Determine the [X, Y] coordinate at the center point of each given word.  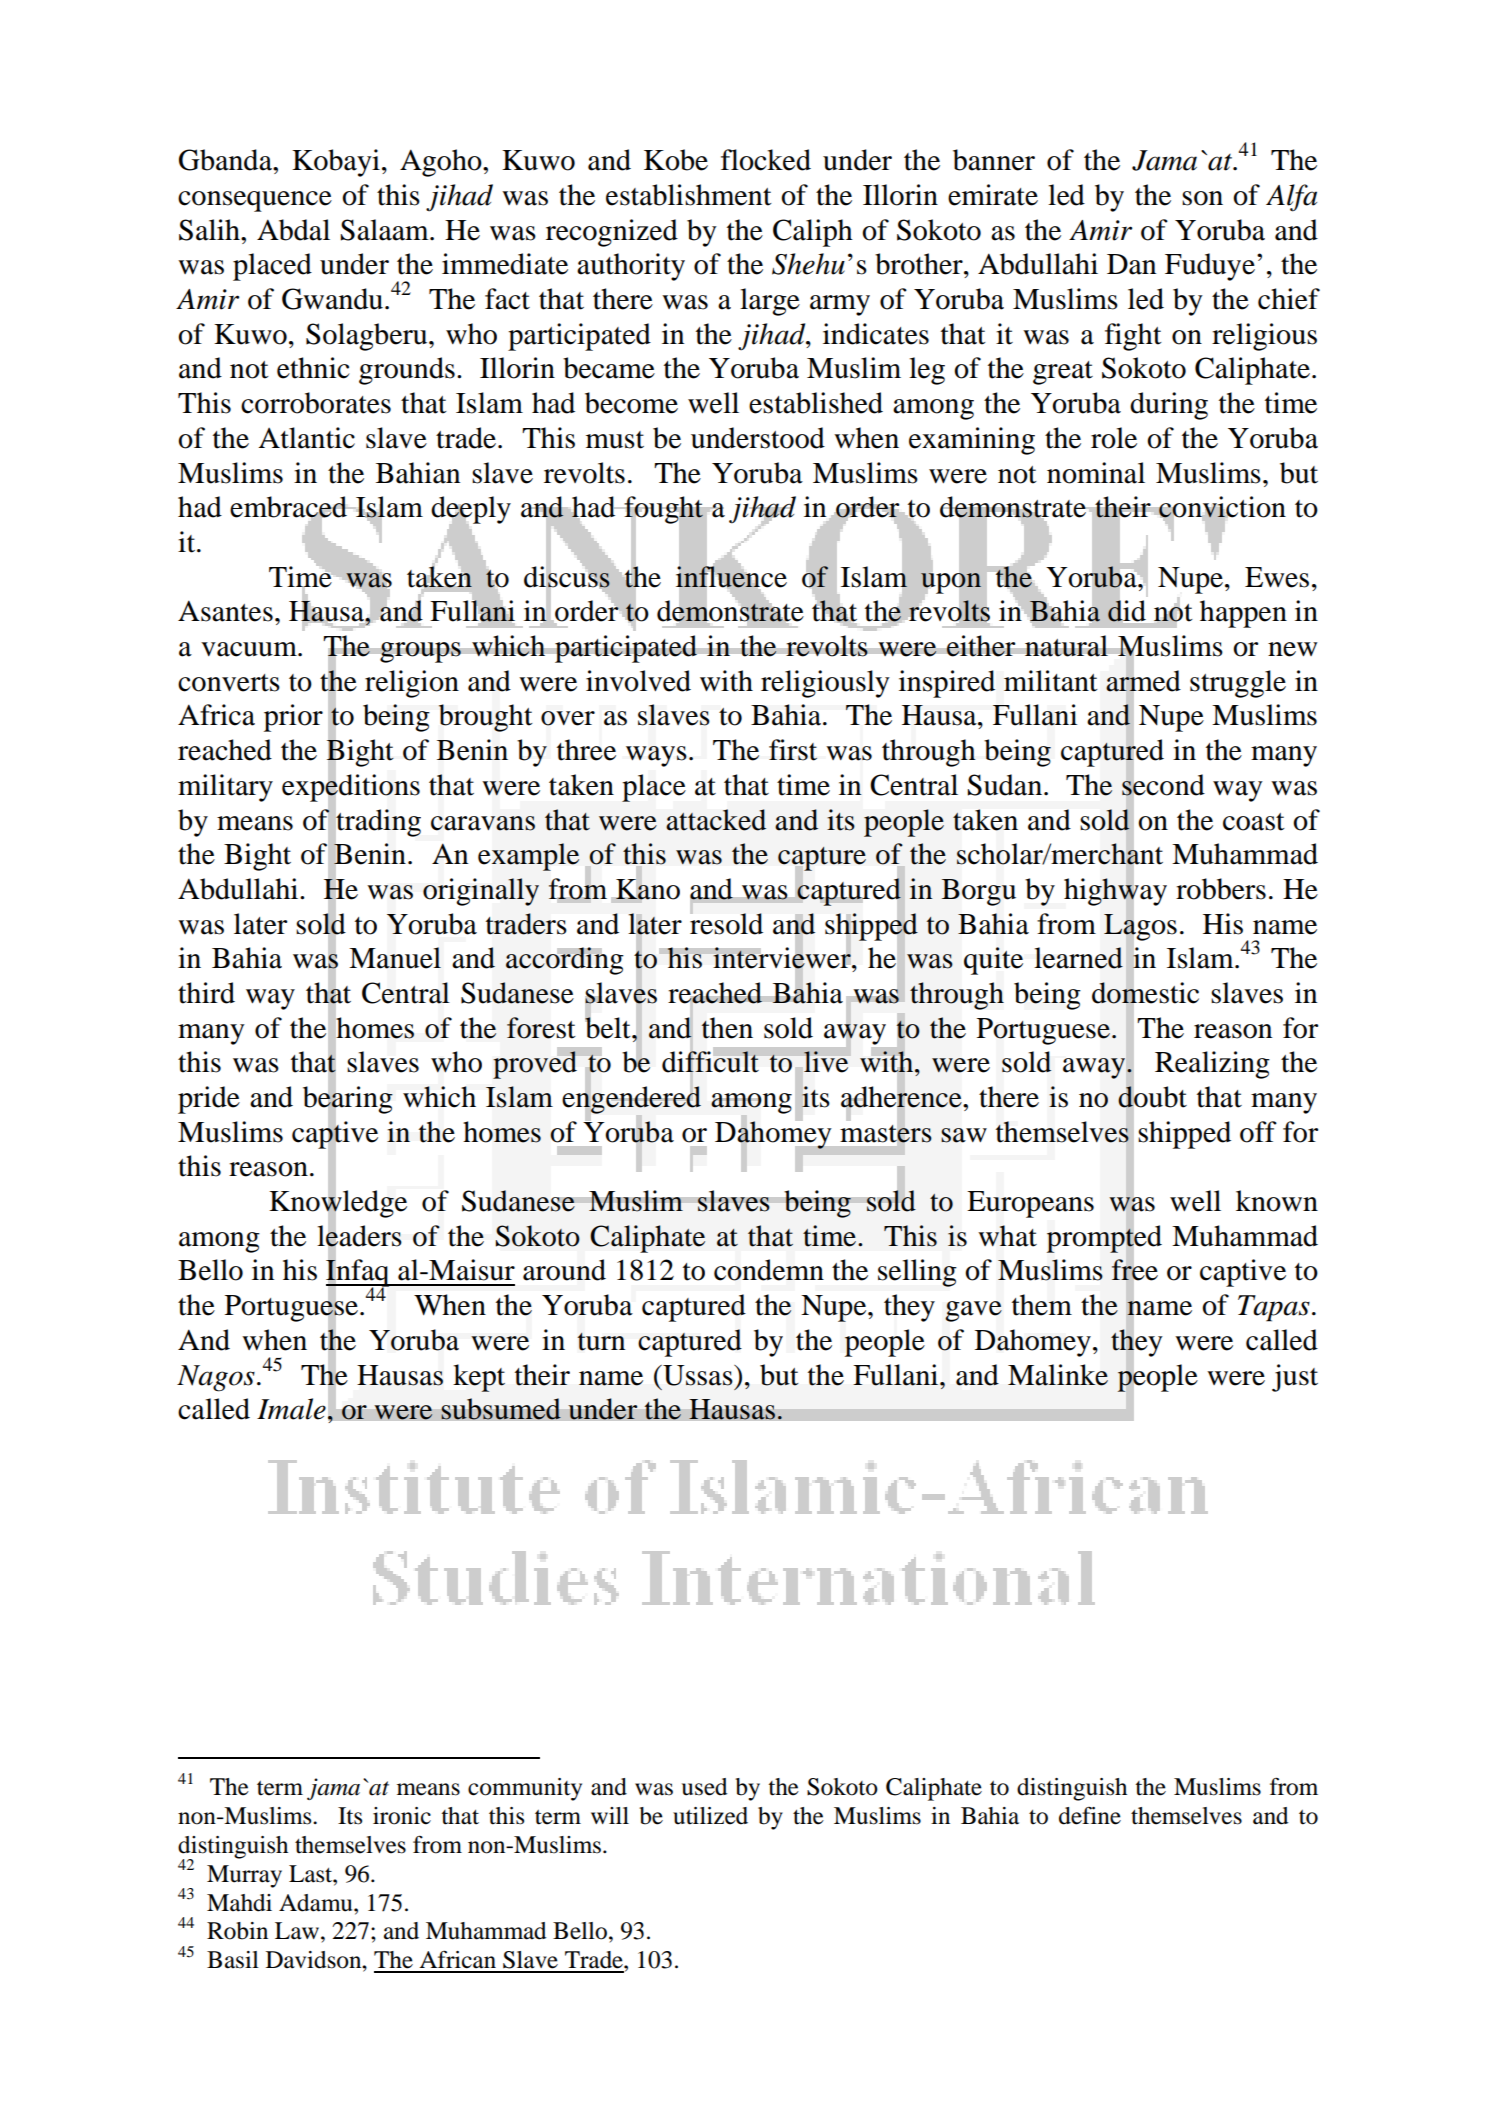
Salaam [386, 230]
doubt [1152, 1097]
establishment [689, 195]
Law [298, 1931]
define [1090, 1816]
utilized [710, 1816]
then [727, 1028]
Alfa [1291, 198]
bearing [348, 1100]
